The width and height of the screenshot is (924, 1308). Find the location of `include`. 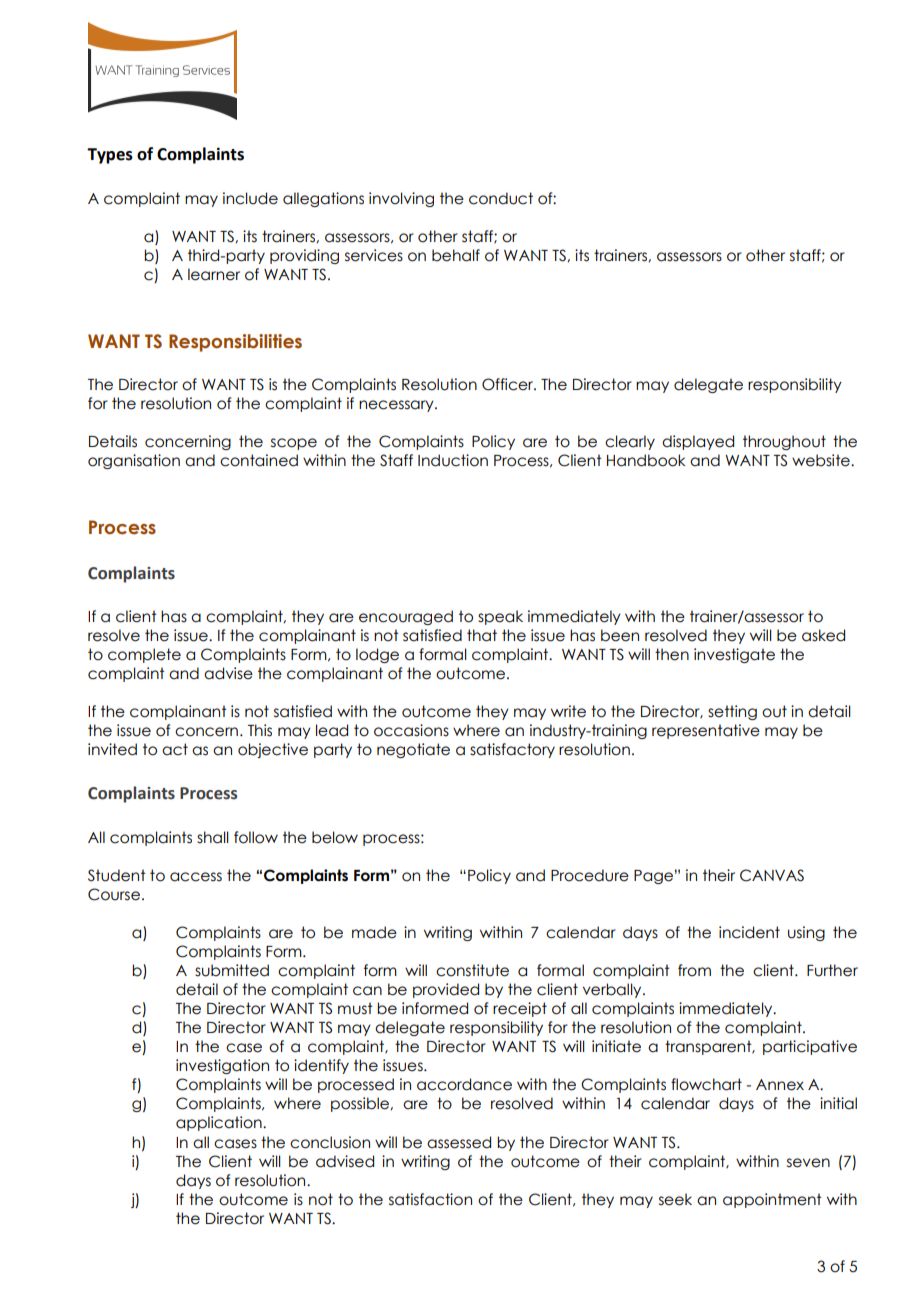

include is located at coordinates (250, 198).
